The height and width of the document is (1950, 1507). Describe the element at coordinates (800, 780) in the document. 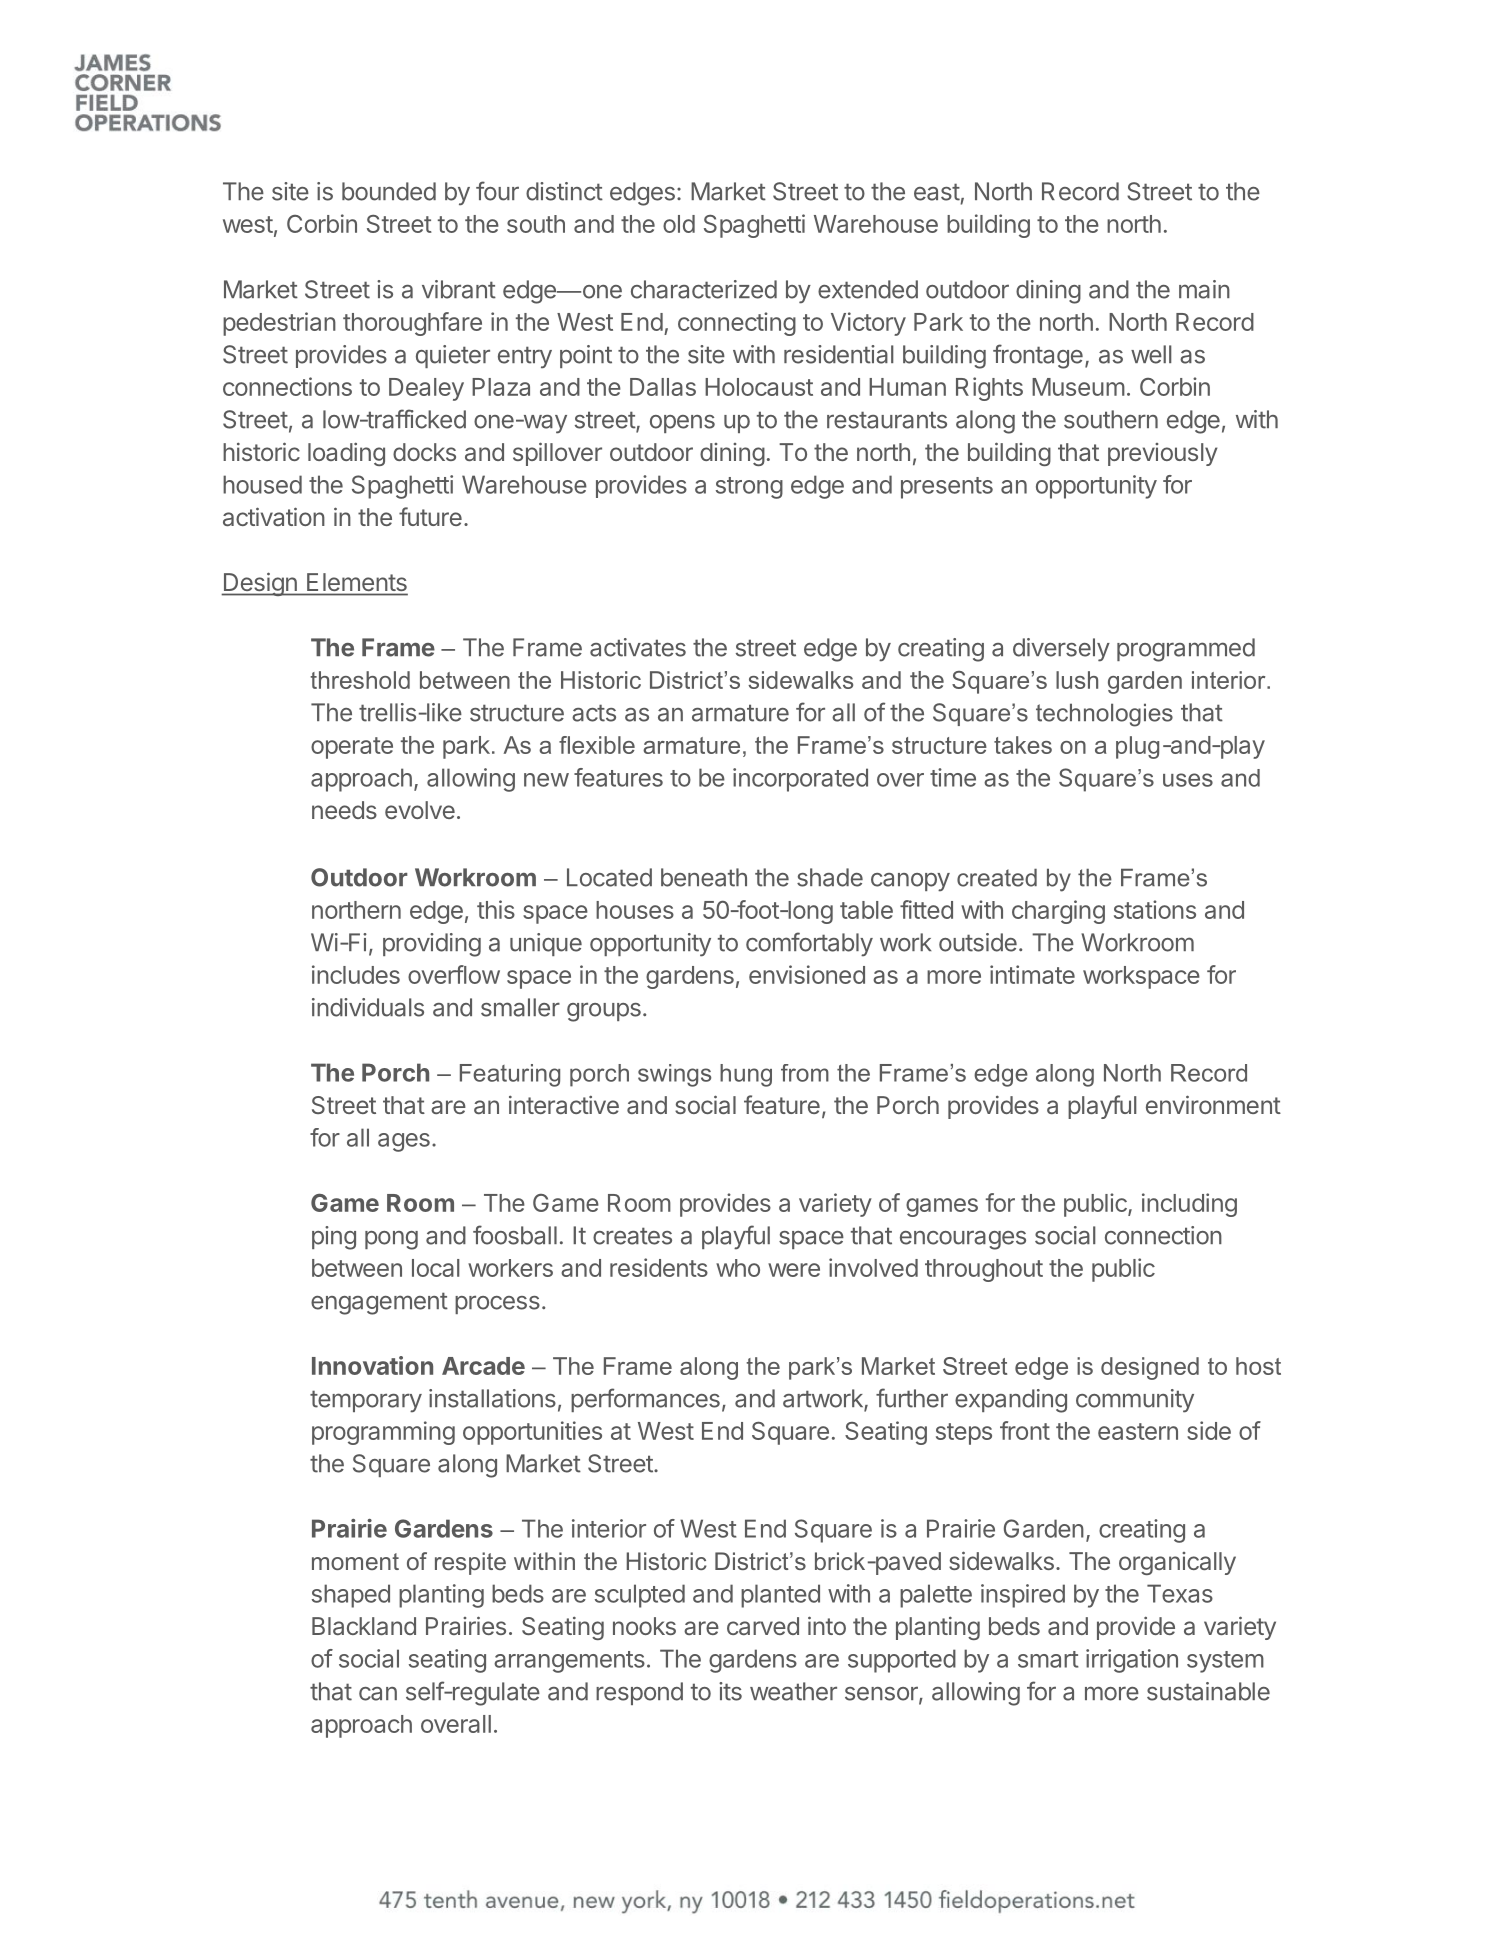

I see `incorporated` at that location.
